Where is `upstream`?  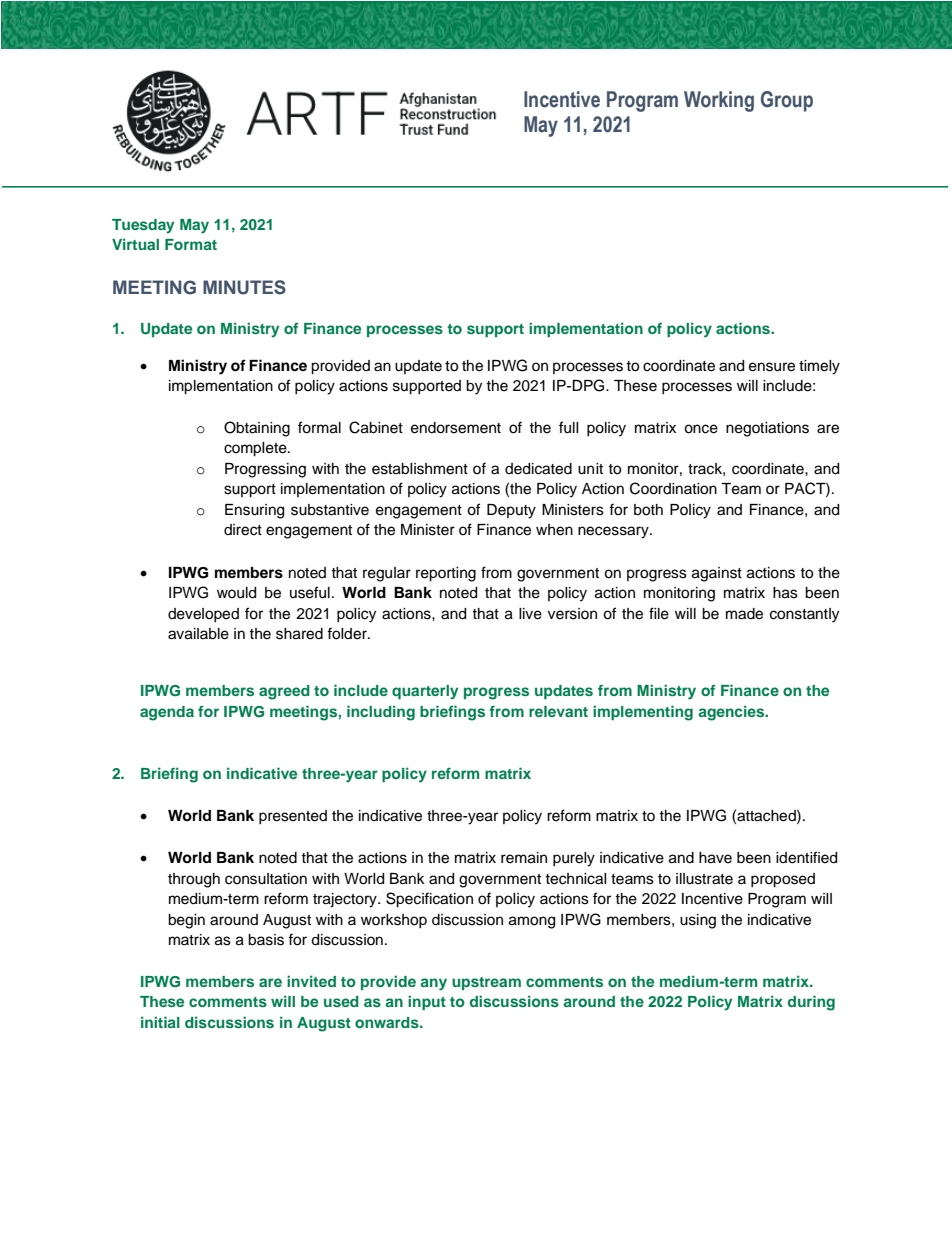 upstream is located at coordinates (486, 983).
